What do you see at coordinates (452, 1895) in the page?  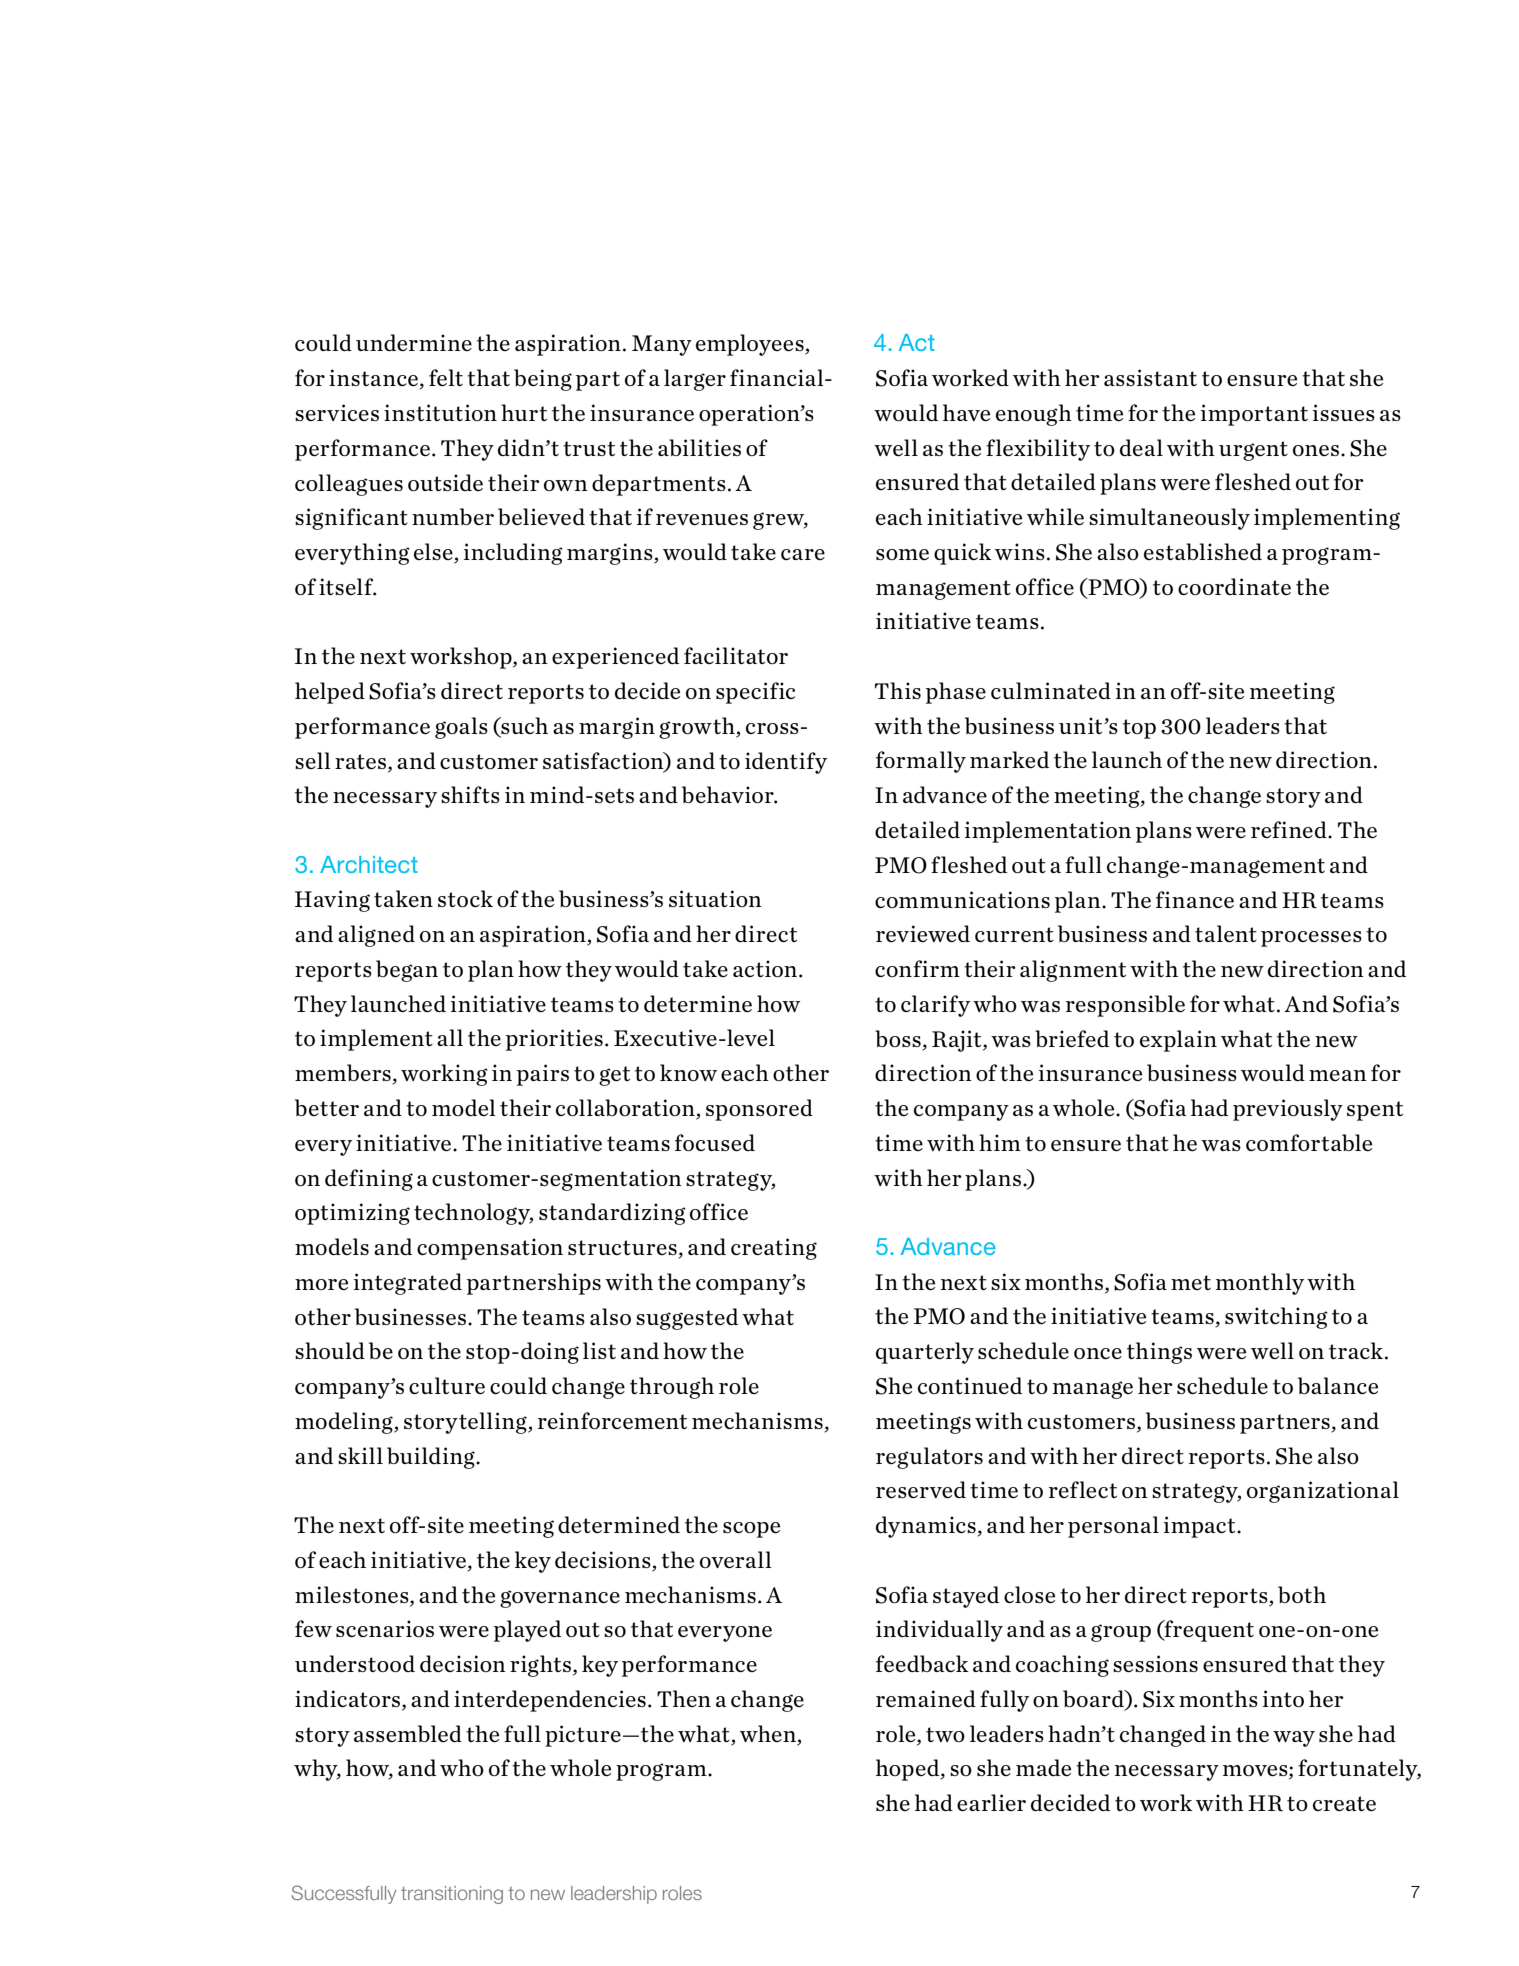 I see `transitioning` at bounding box center [452, 1895].
